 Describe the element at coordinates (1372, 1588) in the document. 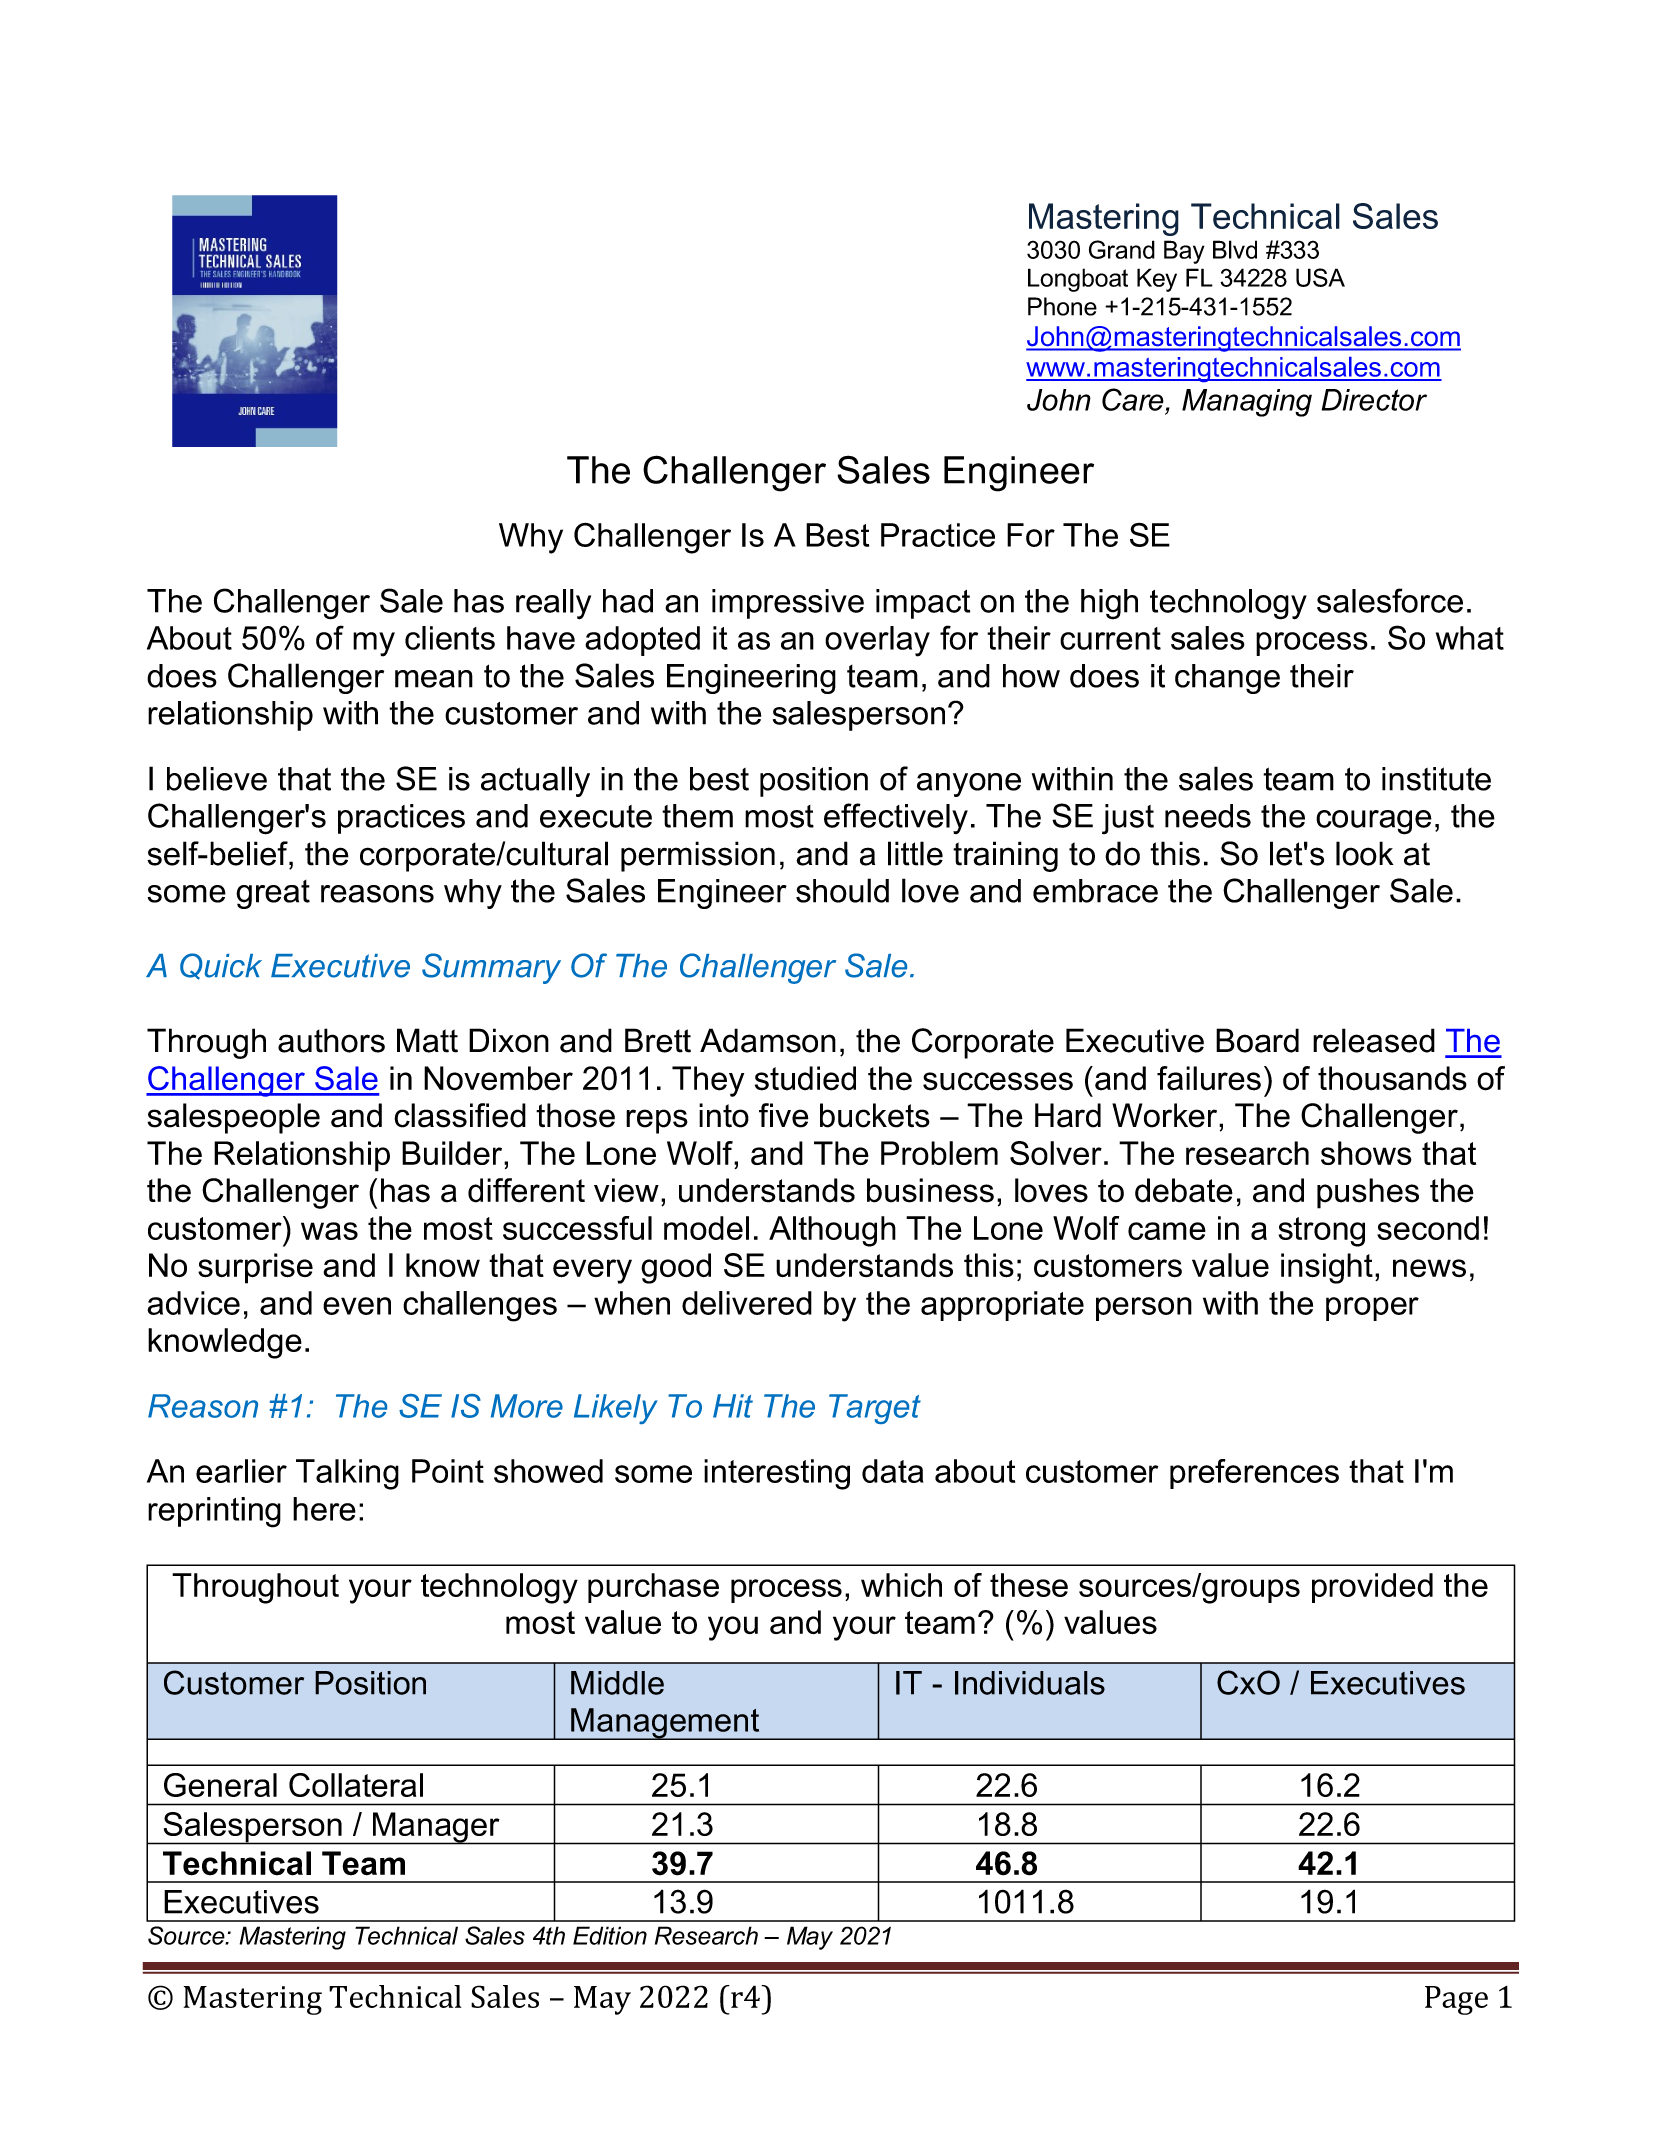

I see `provided` at that location.
